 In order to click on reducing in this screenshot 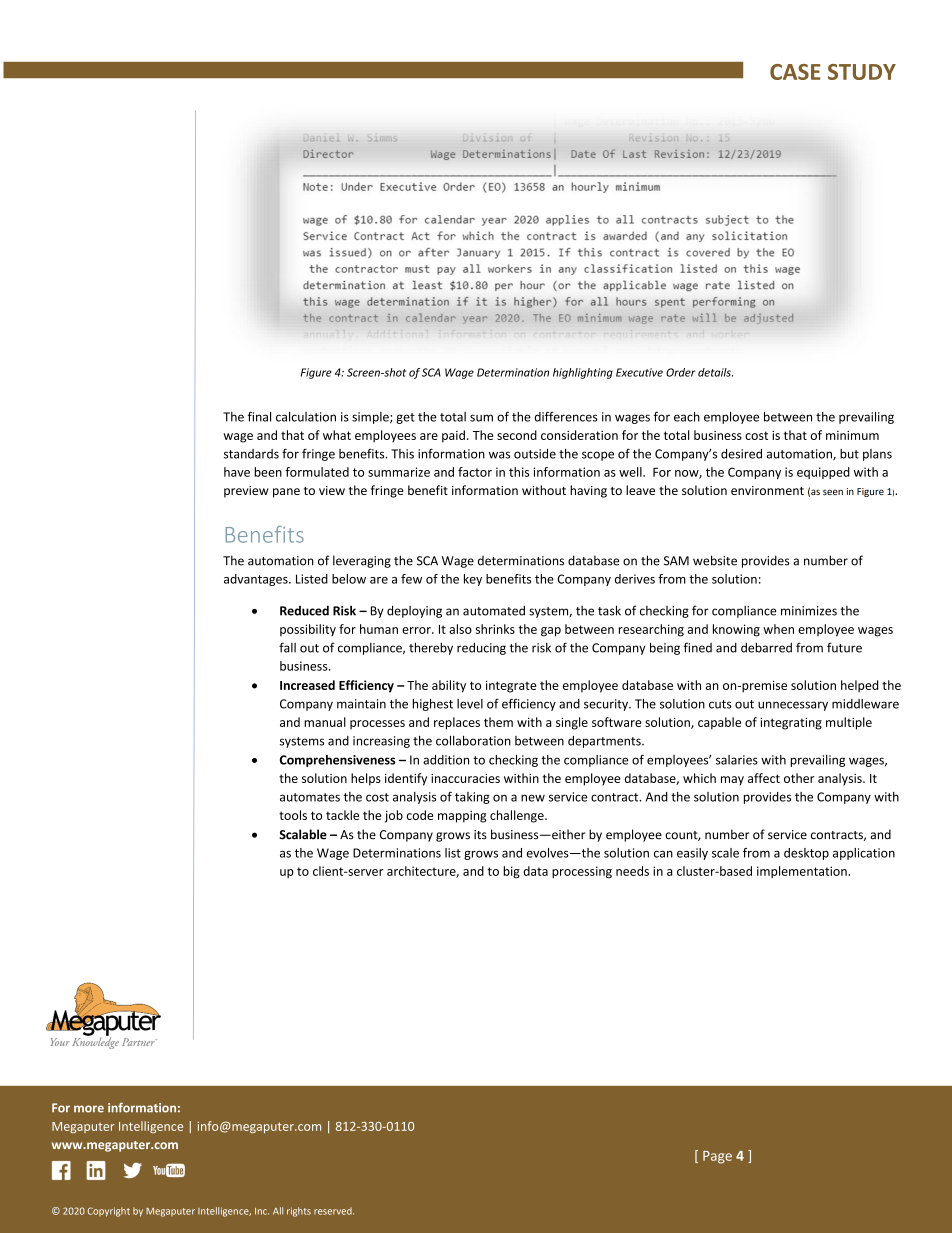, I will do `click(481, 649)`.
